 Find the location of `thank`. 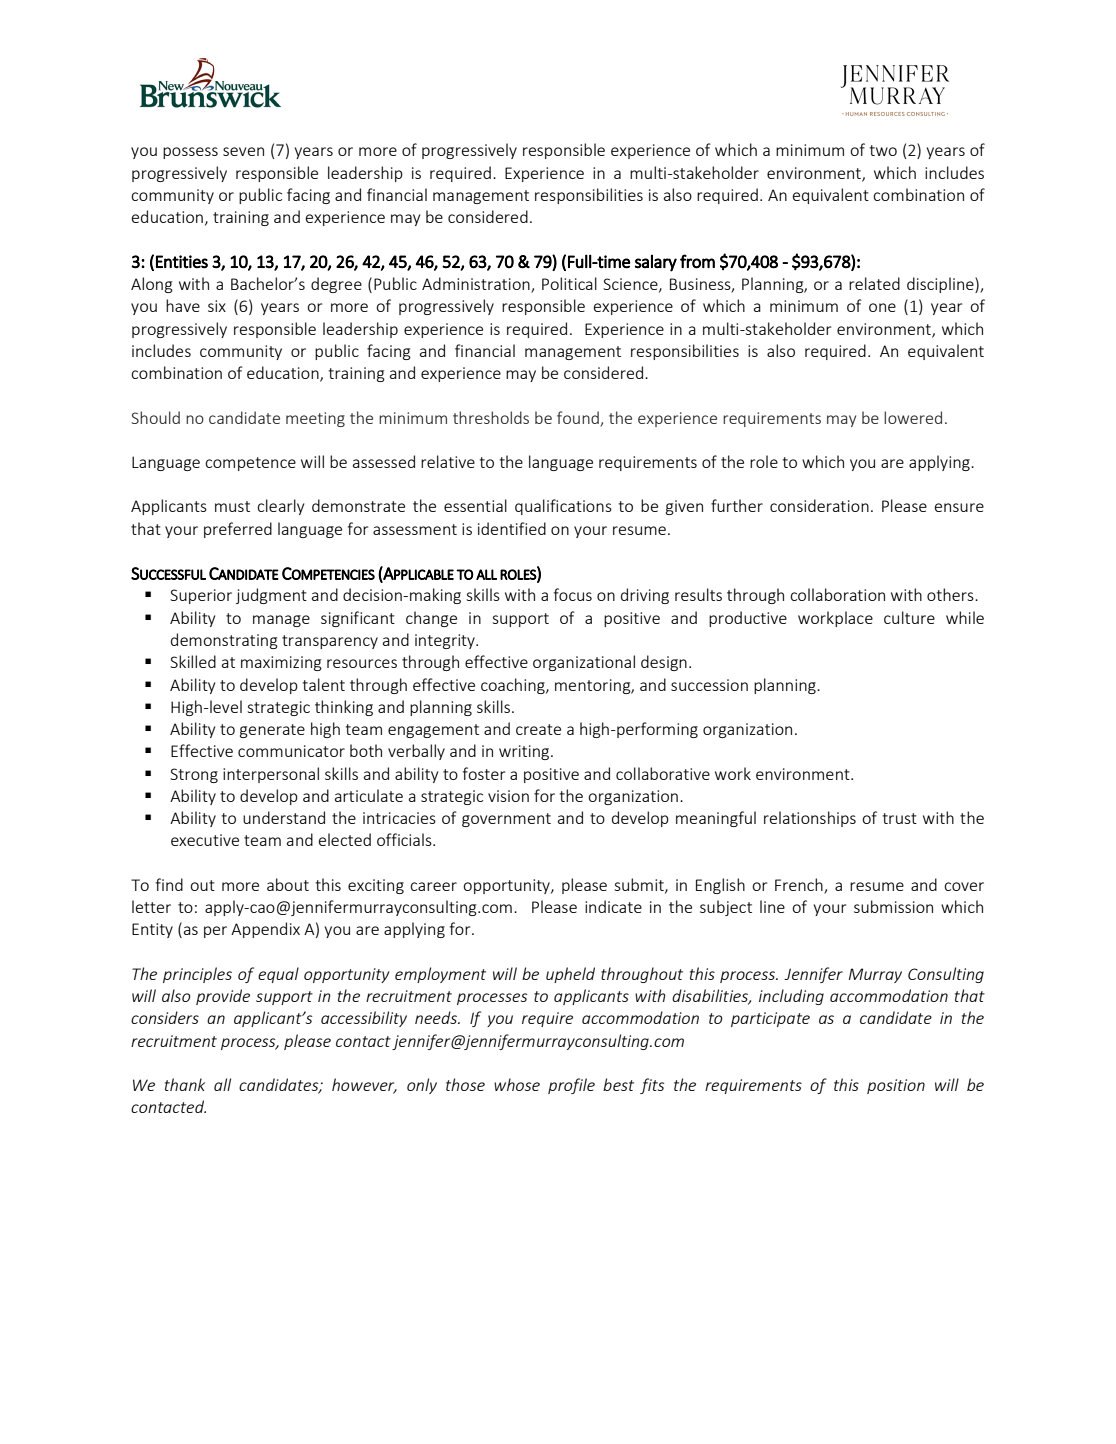

thank is located at coordinates (185, 1084).
